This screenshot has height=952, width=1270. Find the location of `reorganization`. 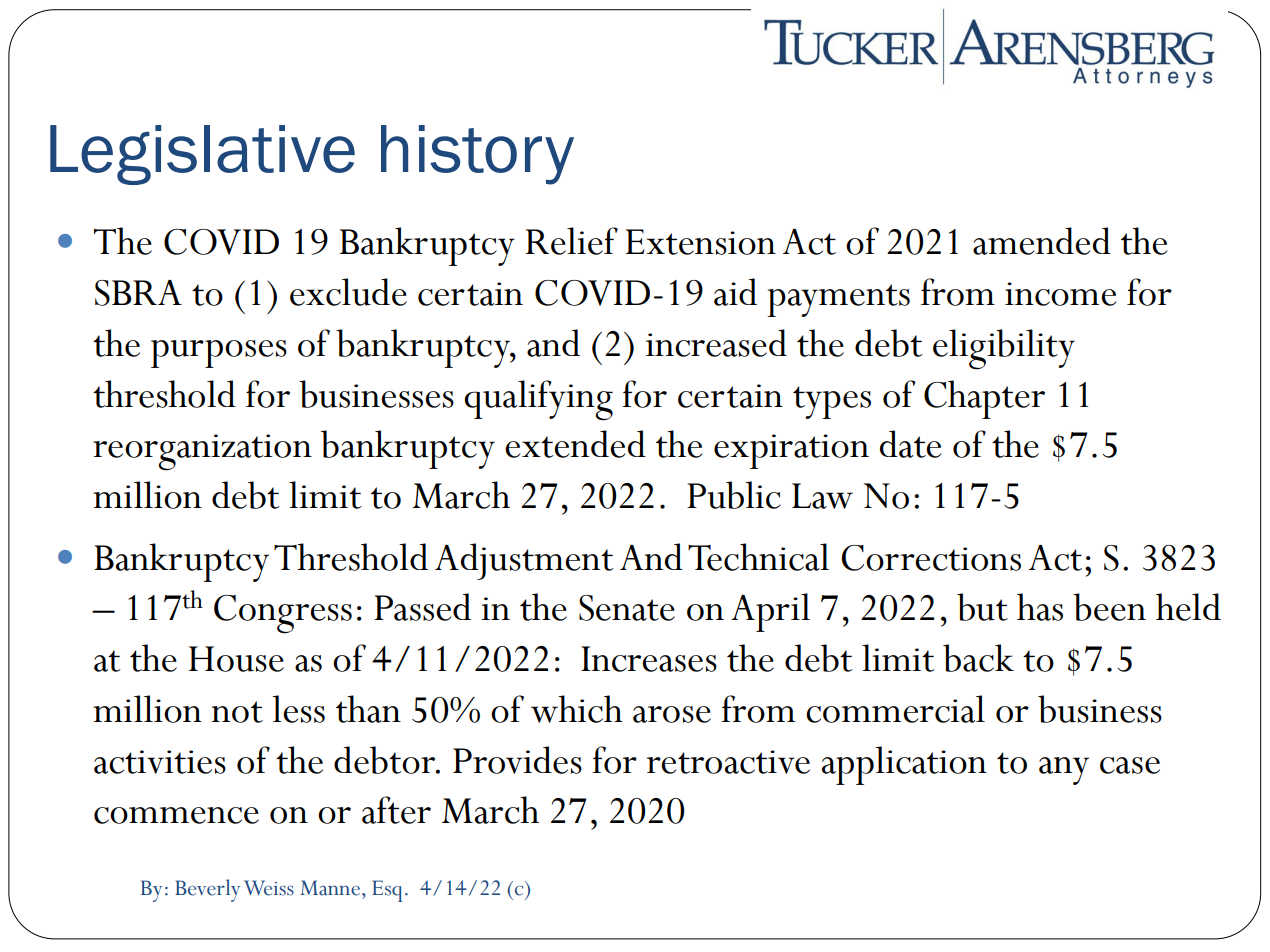

reorganization is located at coordinates (202, 452).
